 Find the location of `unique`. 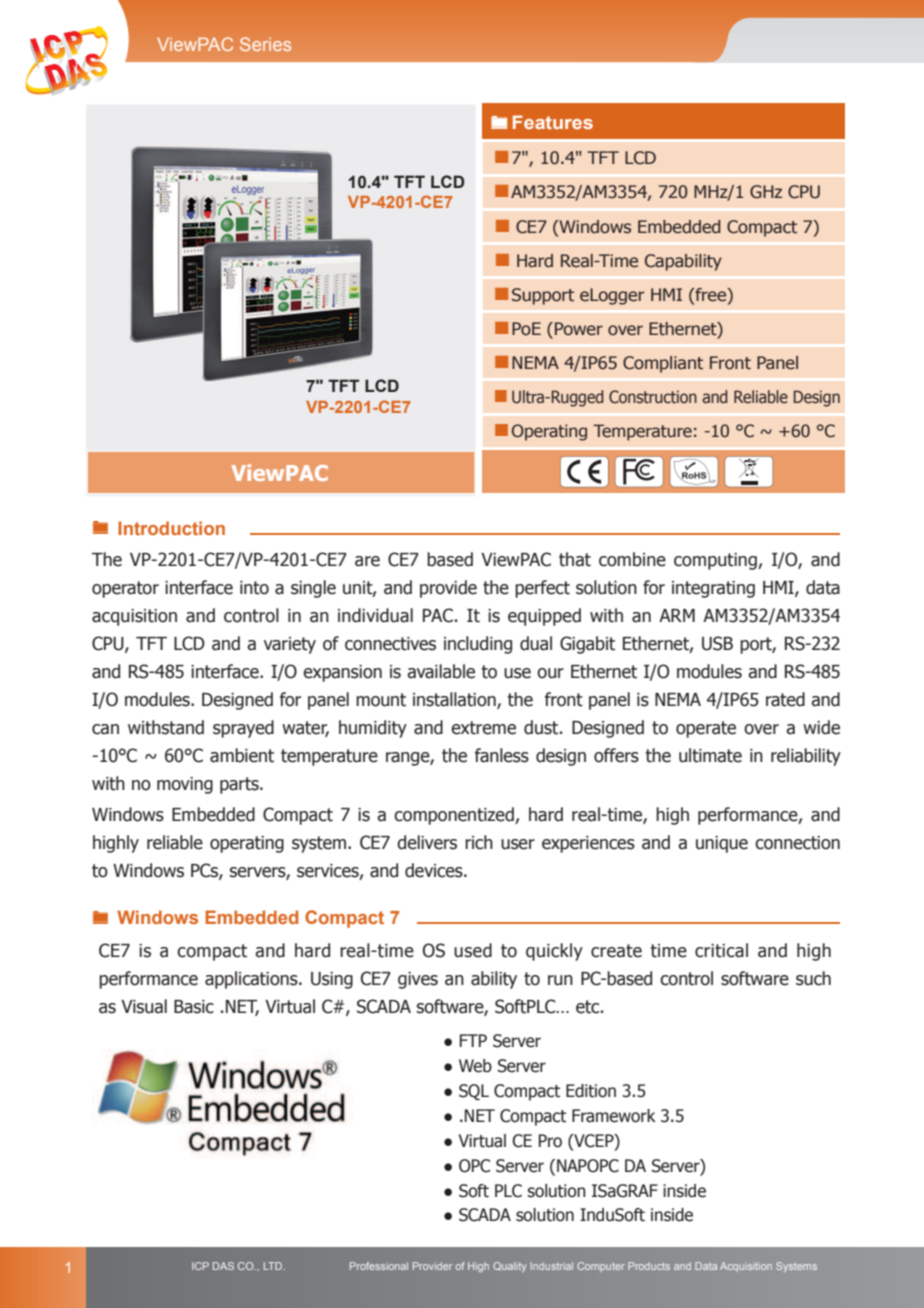

unique is located at coordinates (722, 844).
